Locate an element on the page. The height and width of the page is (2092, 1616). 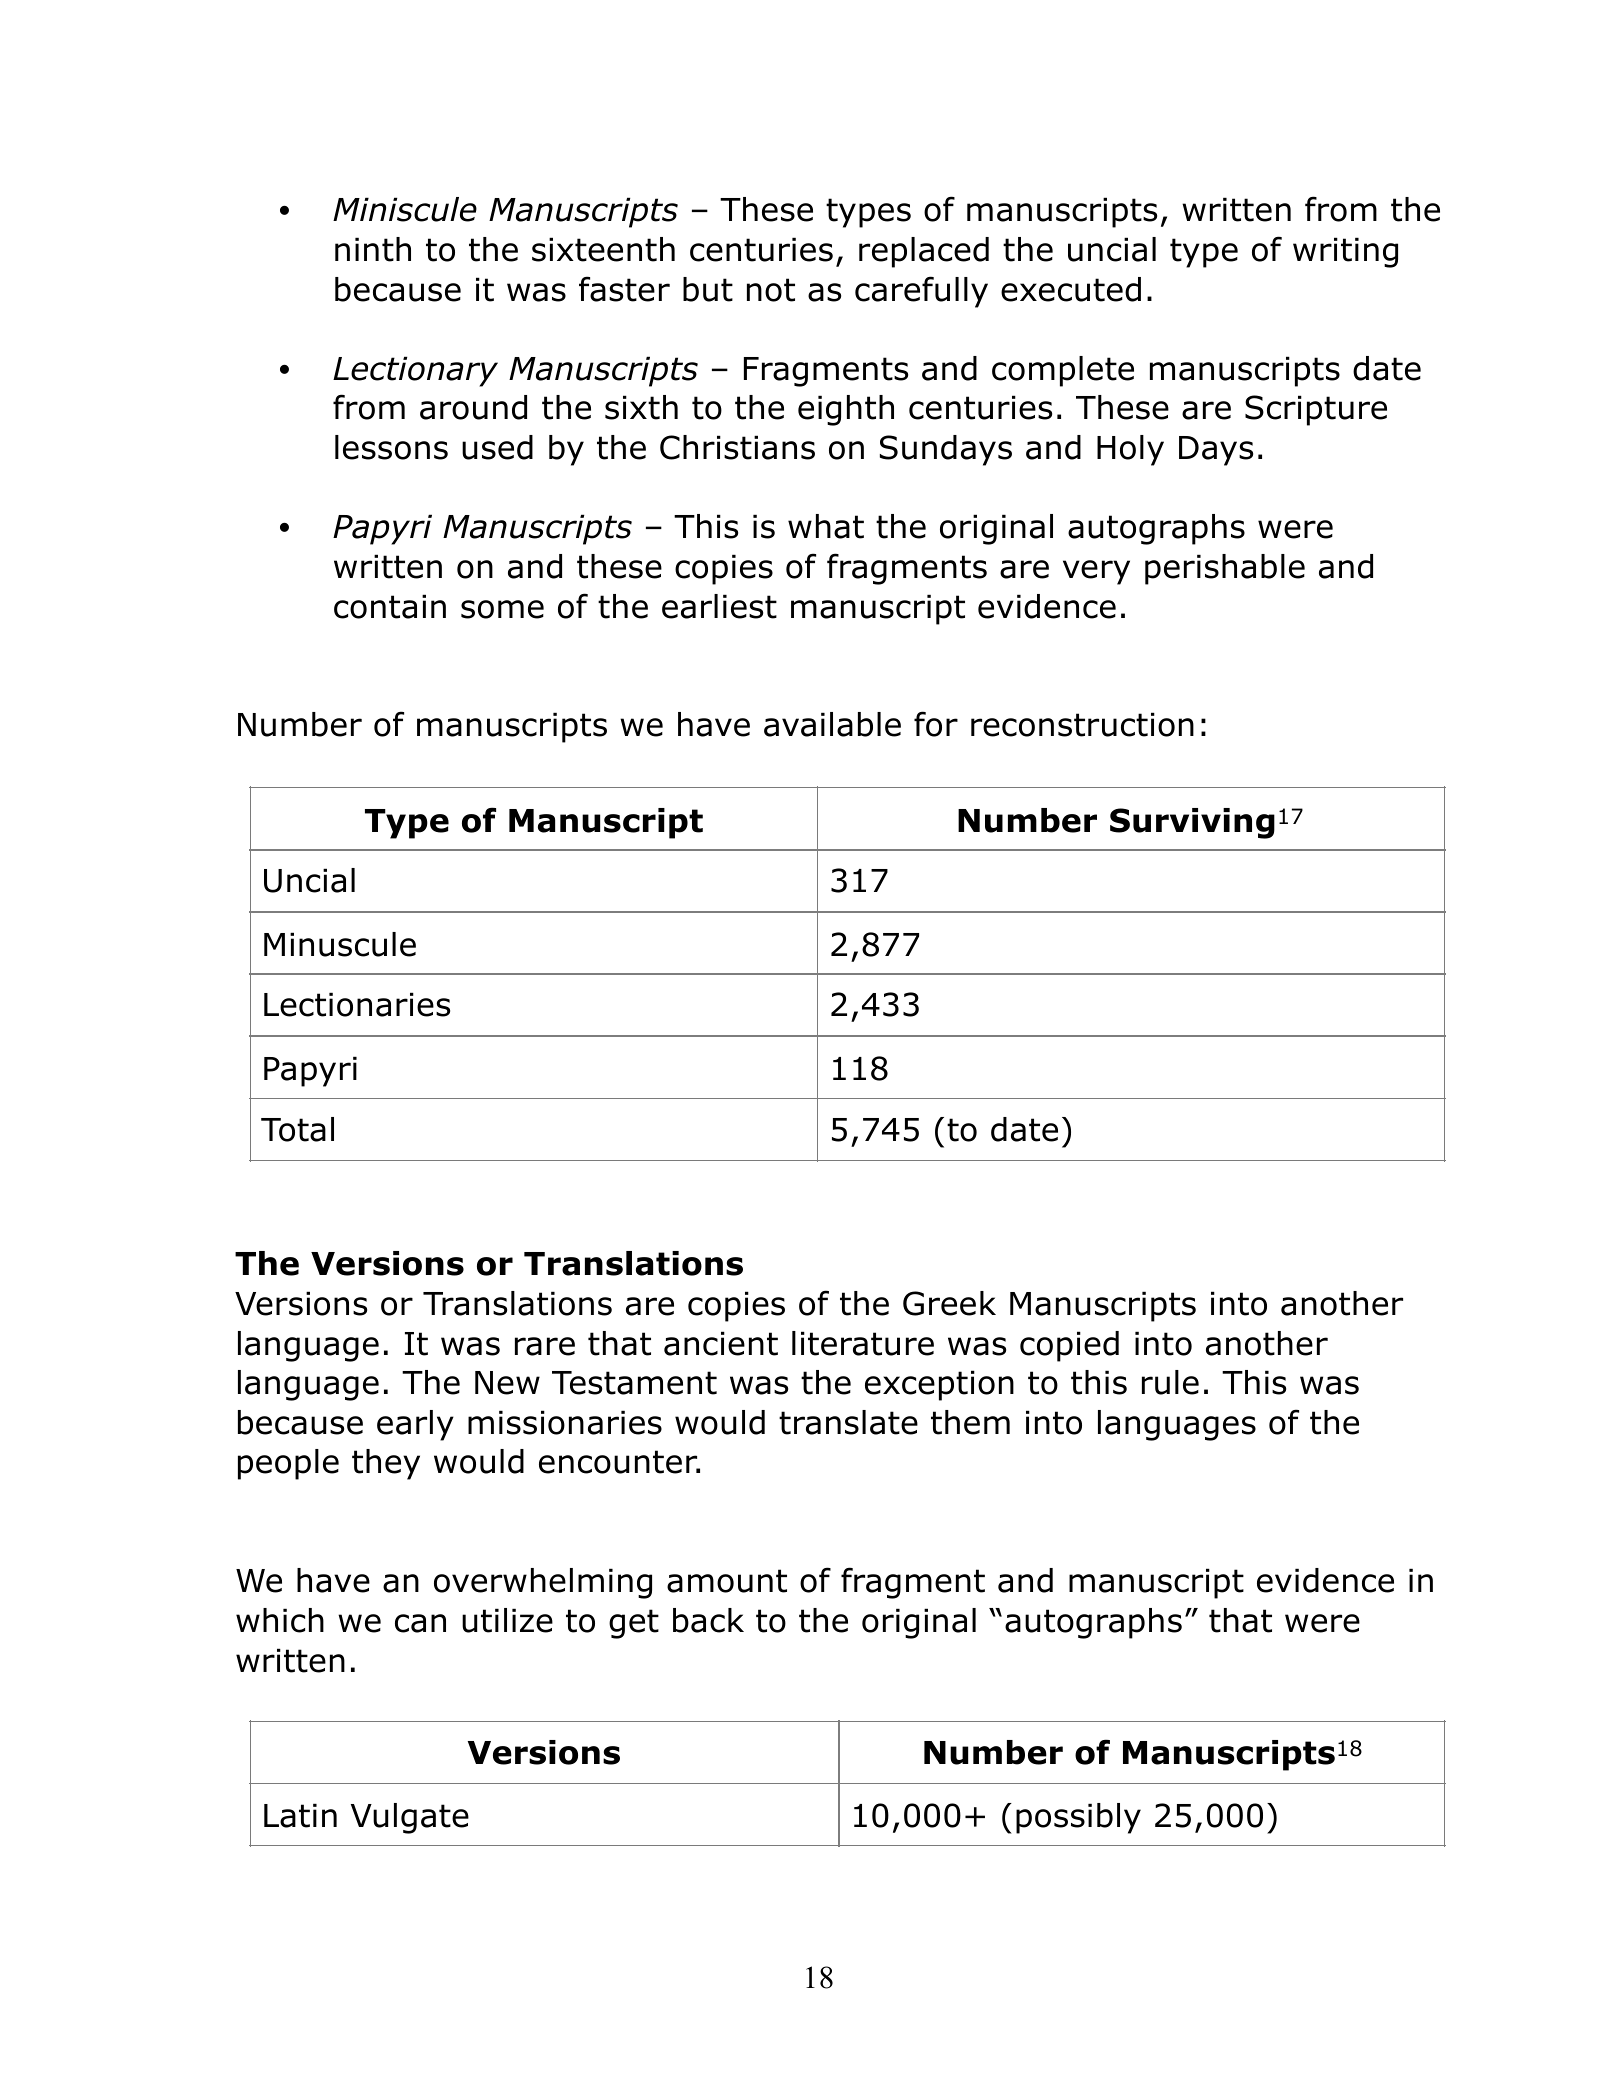
available is located at coordinates (832, 724).
